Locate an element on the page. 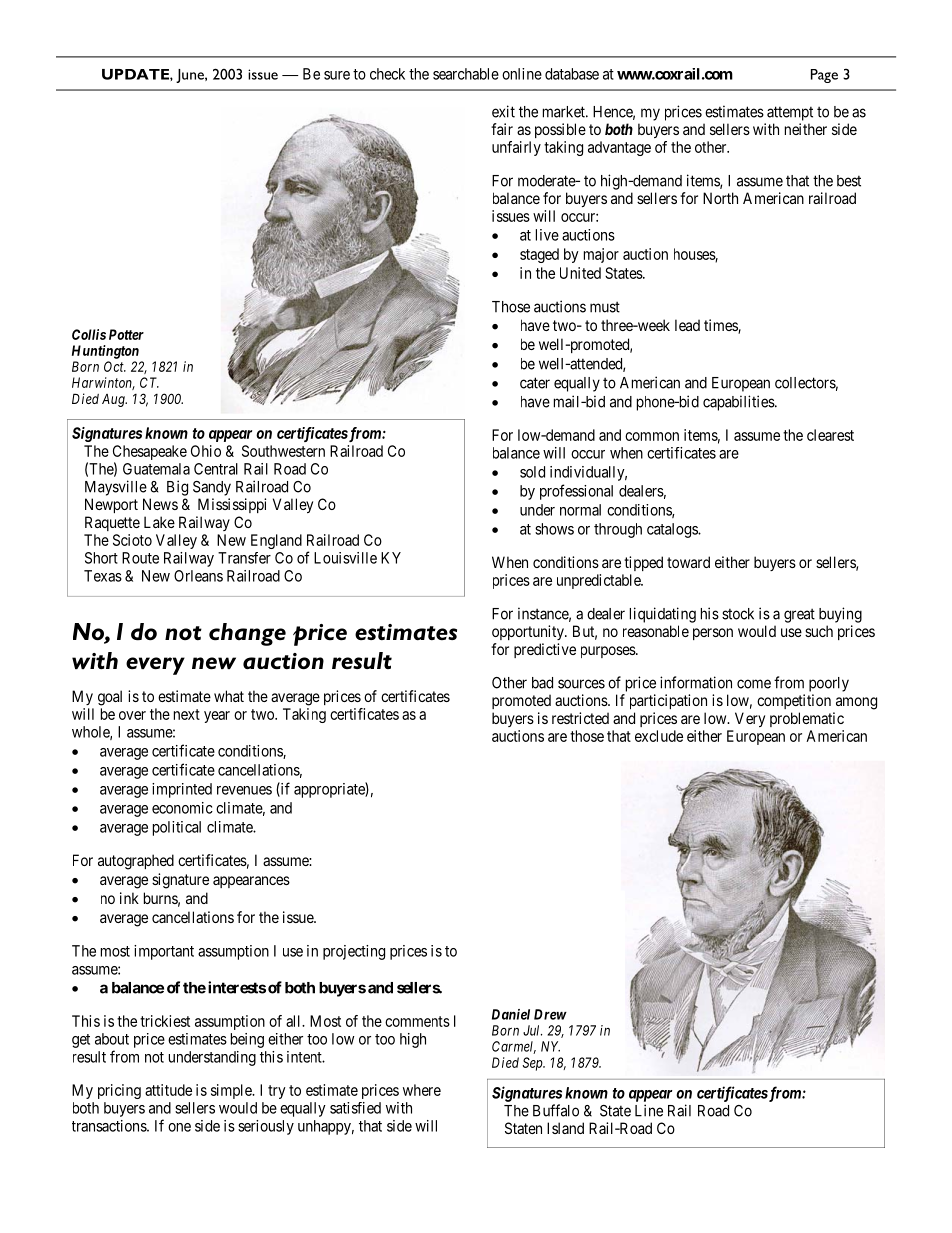 The image size is (952, 1233). restricted is located at coordinates (580, 718).
